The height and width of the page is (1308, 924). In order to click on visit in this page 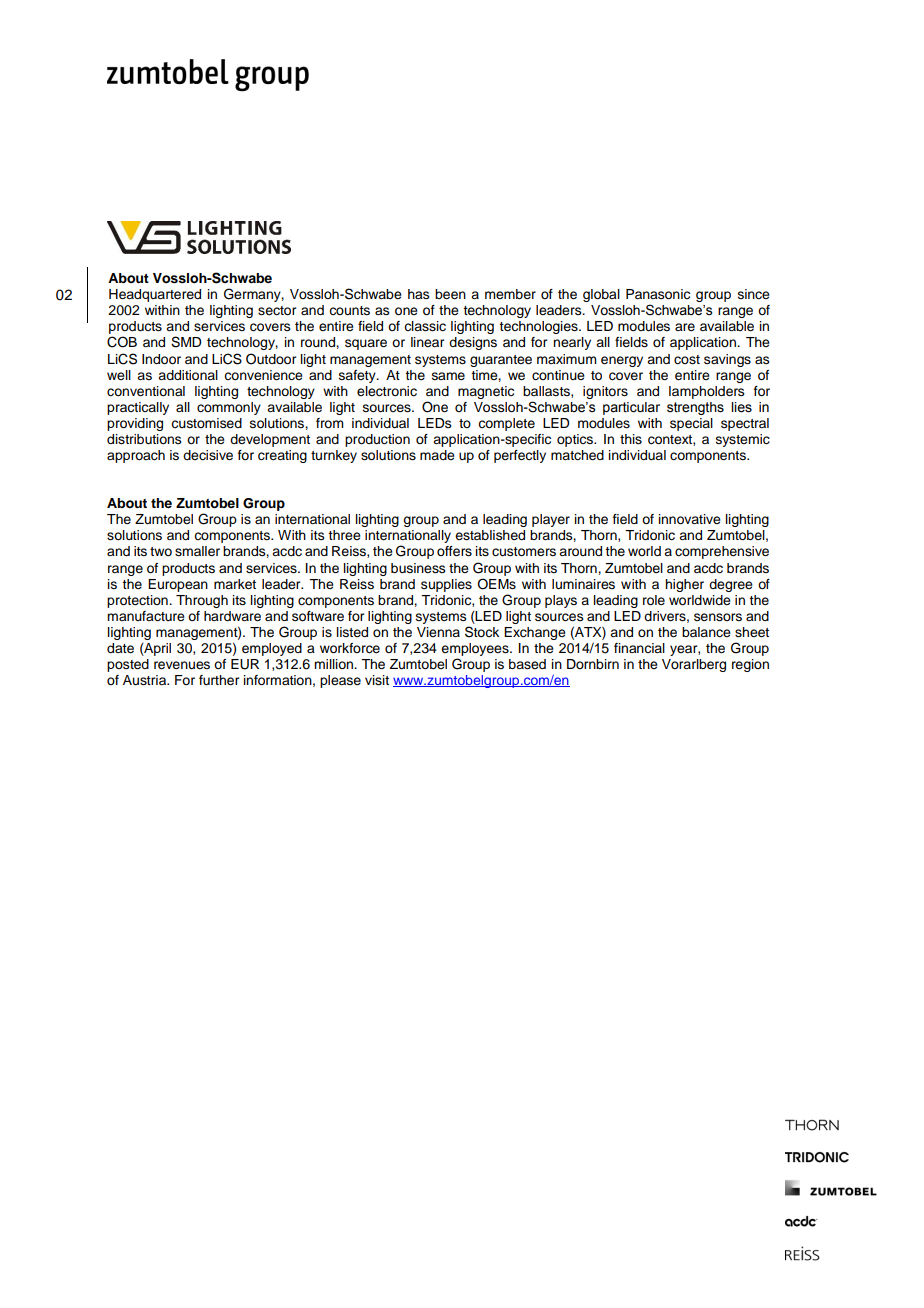, I will do `click(377, 680)`.
